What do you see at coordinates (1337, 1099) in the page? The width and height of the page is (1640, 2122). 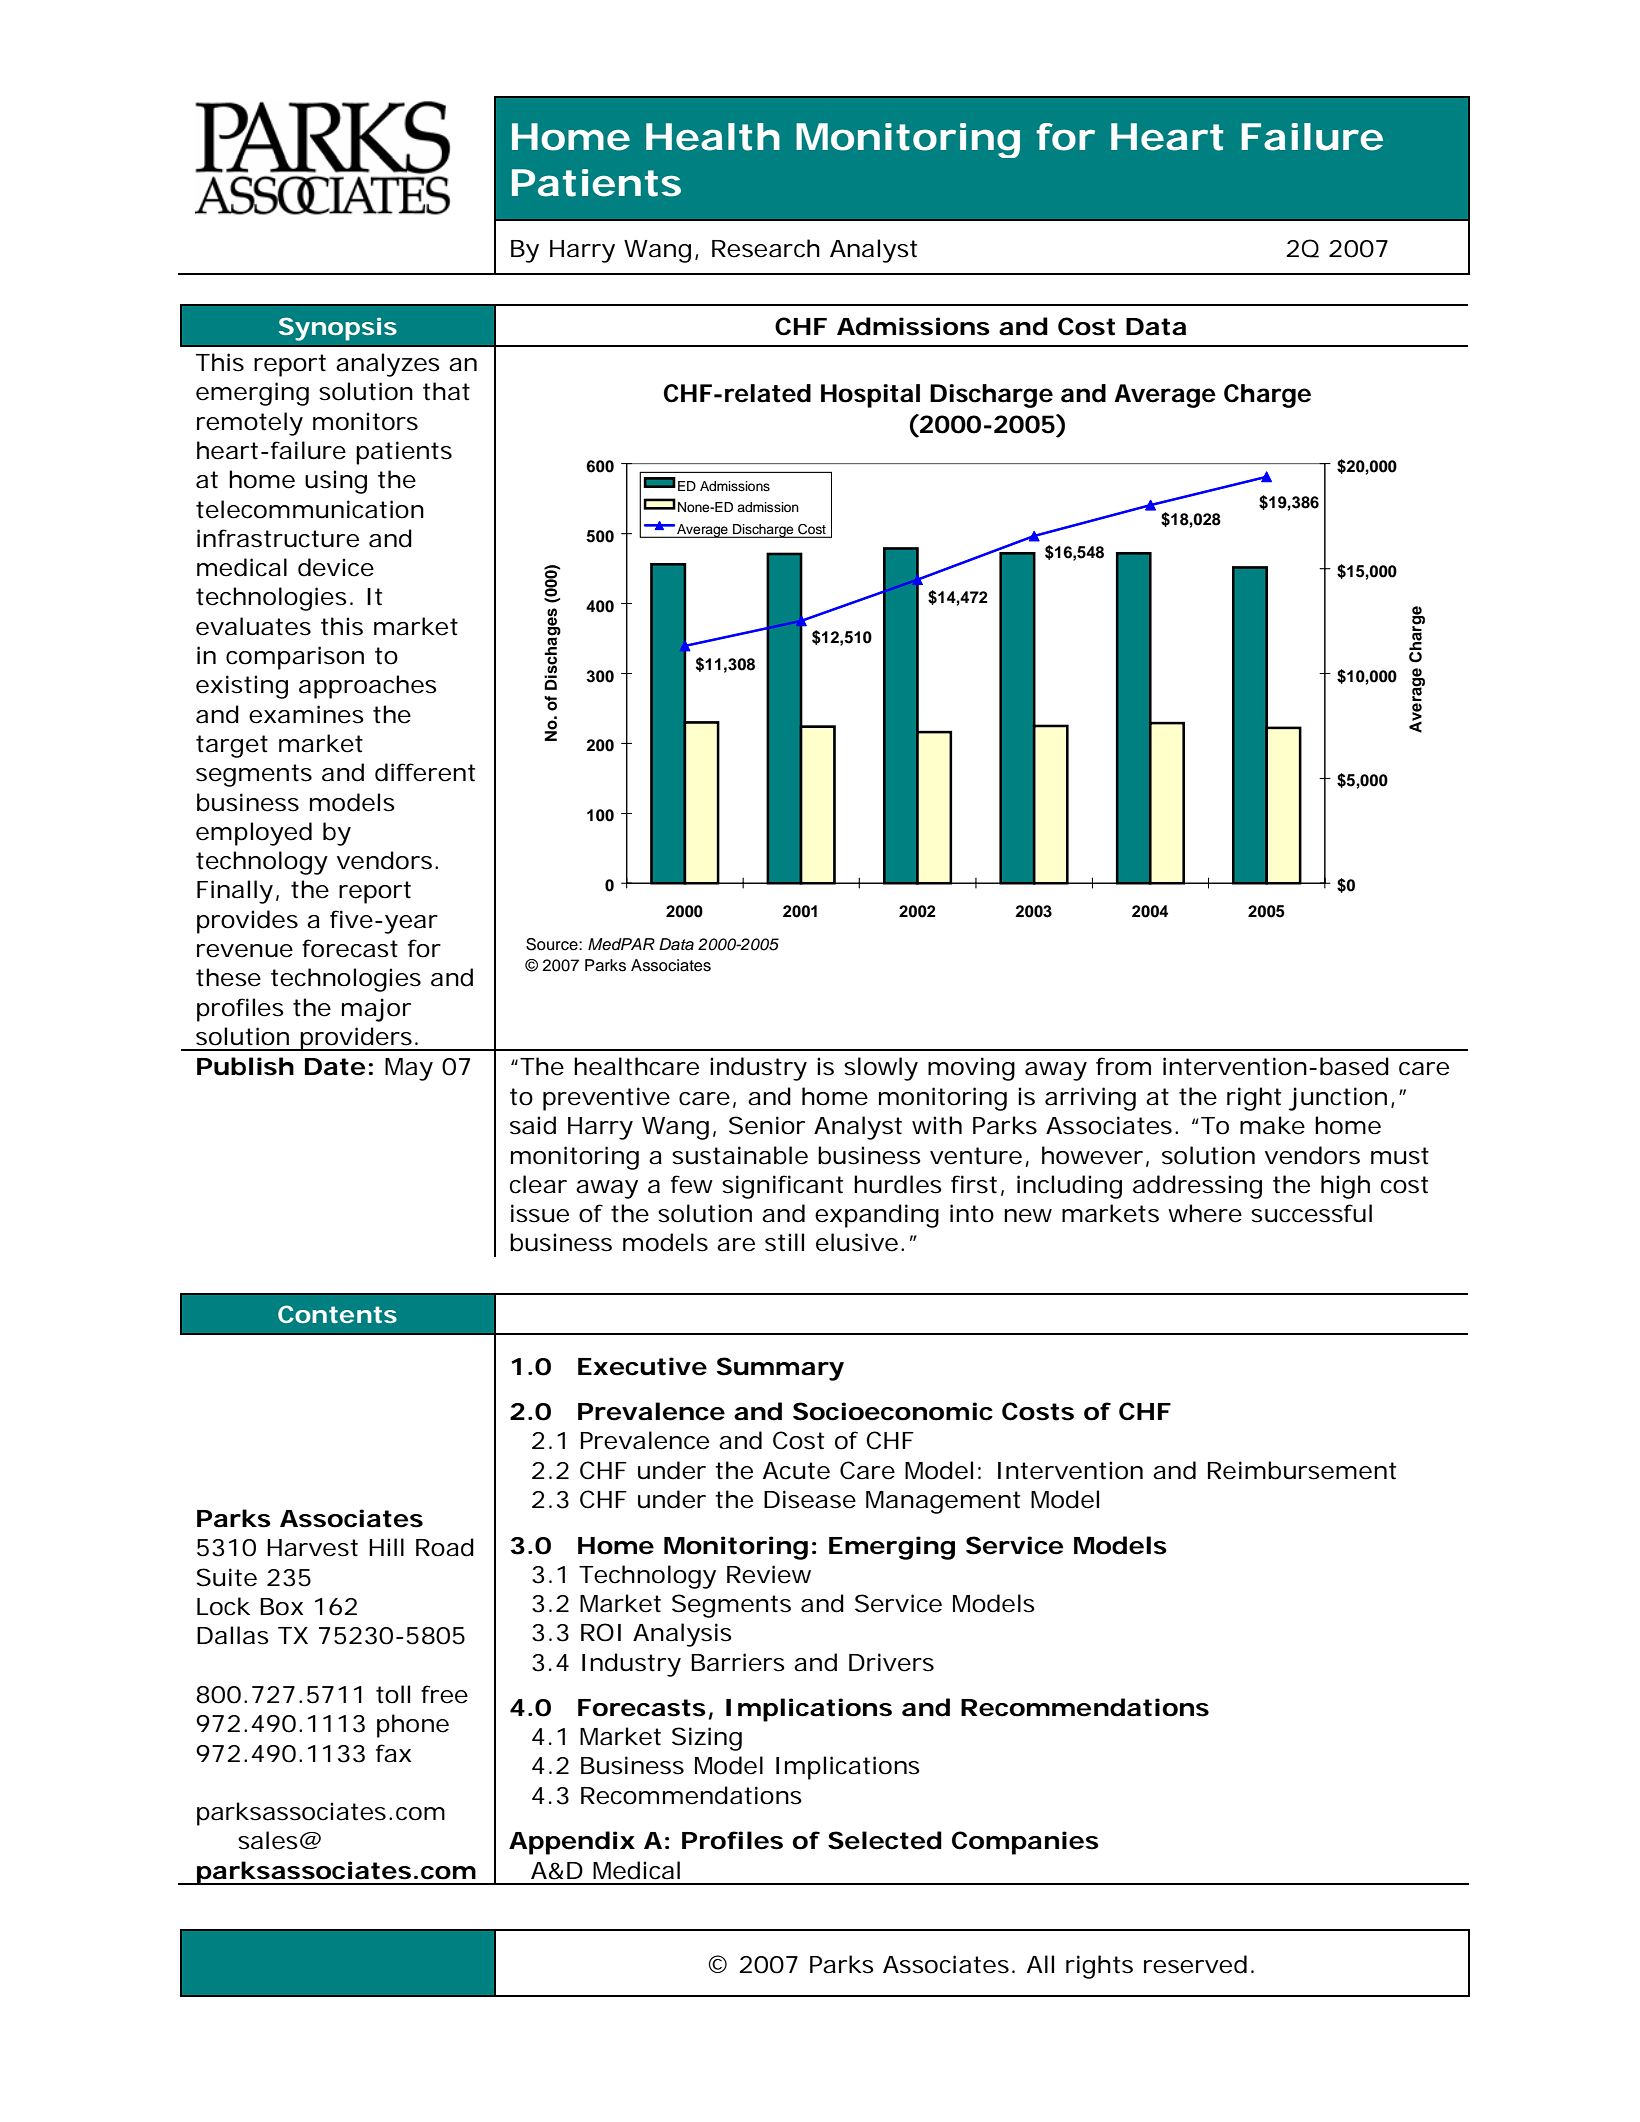 I see `junction` at bounding box center [1337, 1099].
